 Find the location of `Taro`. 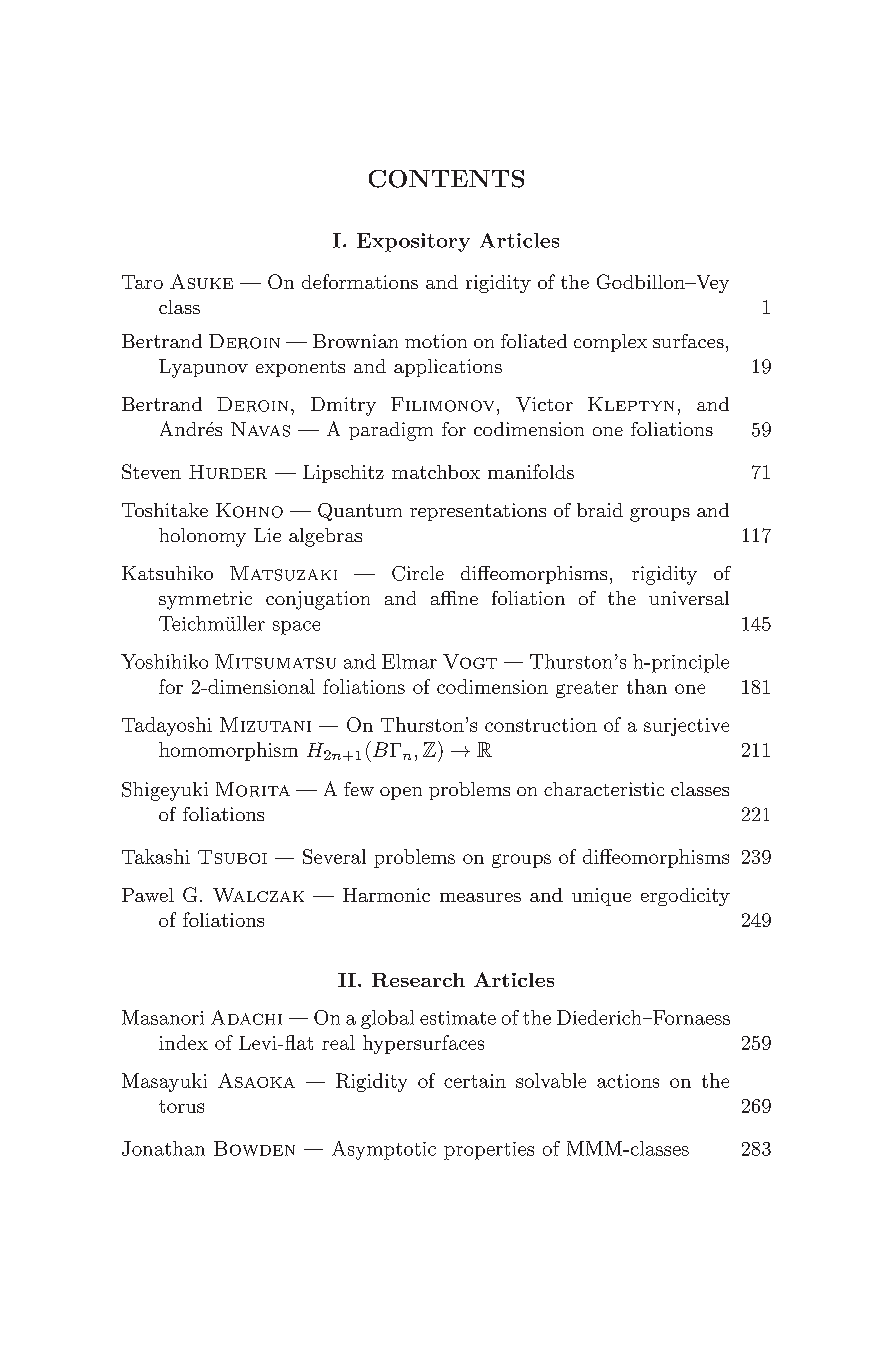

Taro is located at coordinates (142, 282).
